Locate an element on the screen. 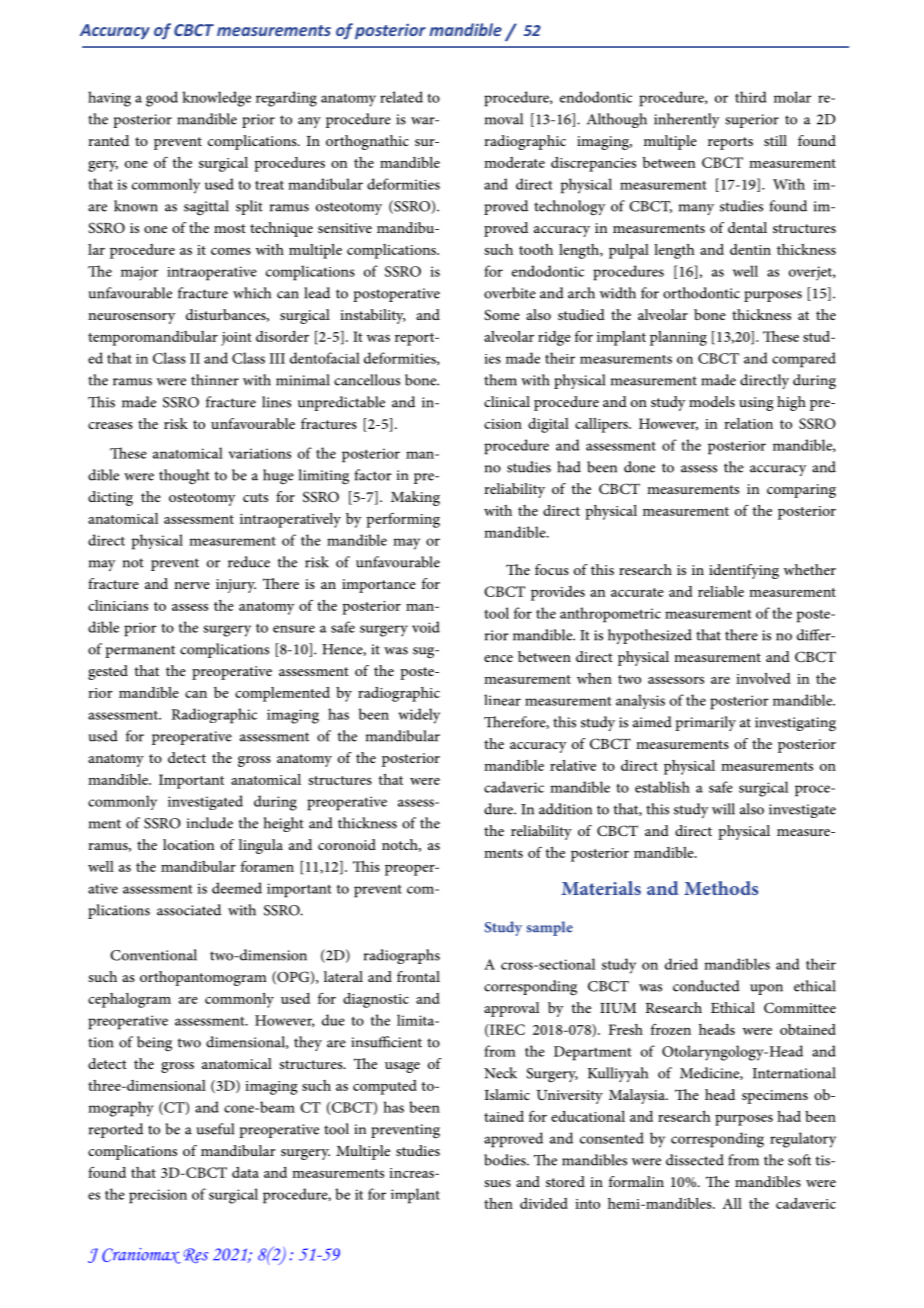  permanent is located at coordinates (140, 651).
